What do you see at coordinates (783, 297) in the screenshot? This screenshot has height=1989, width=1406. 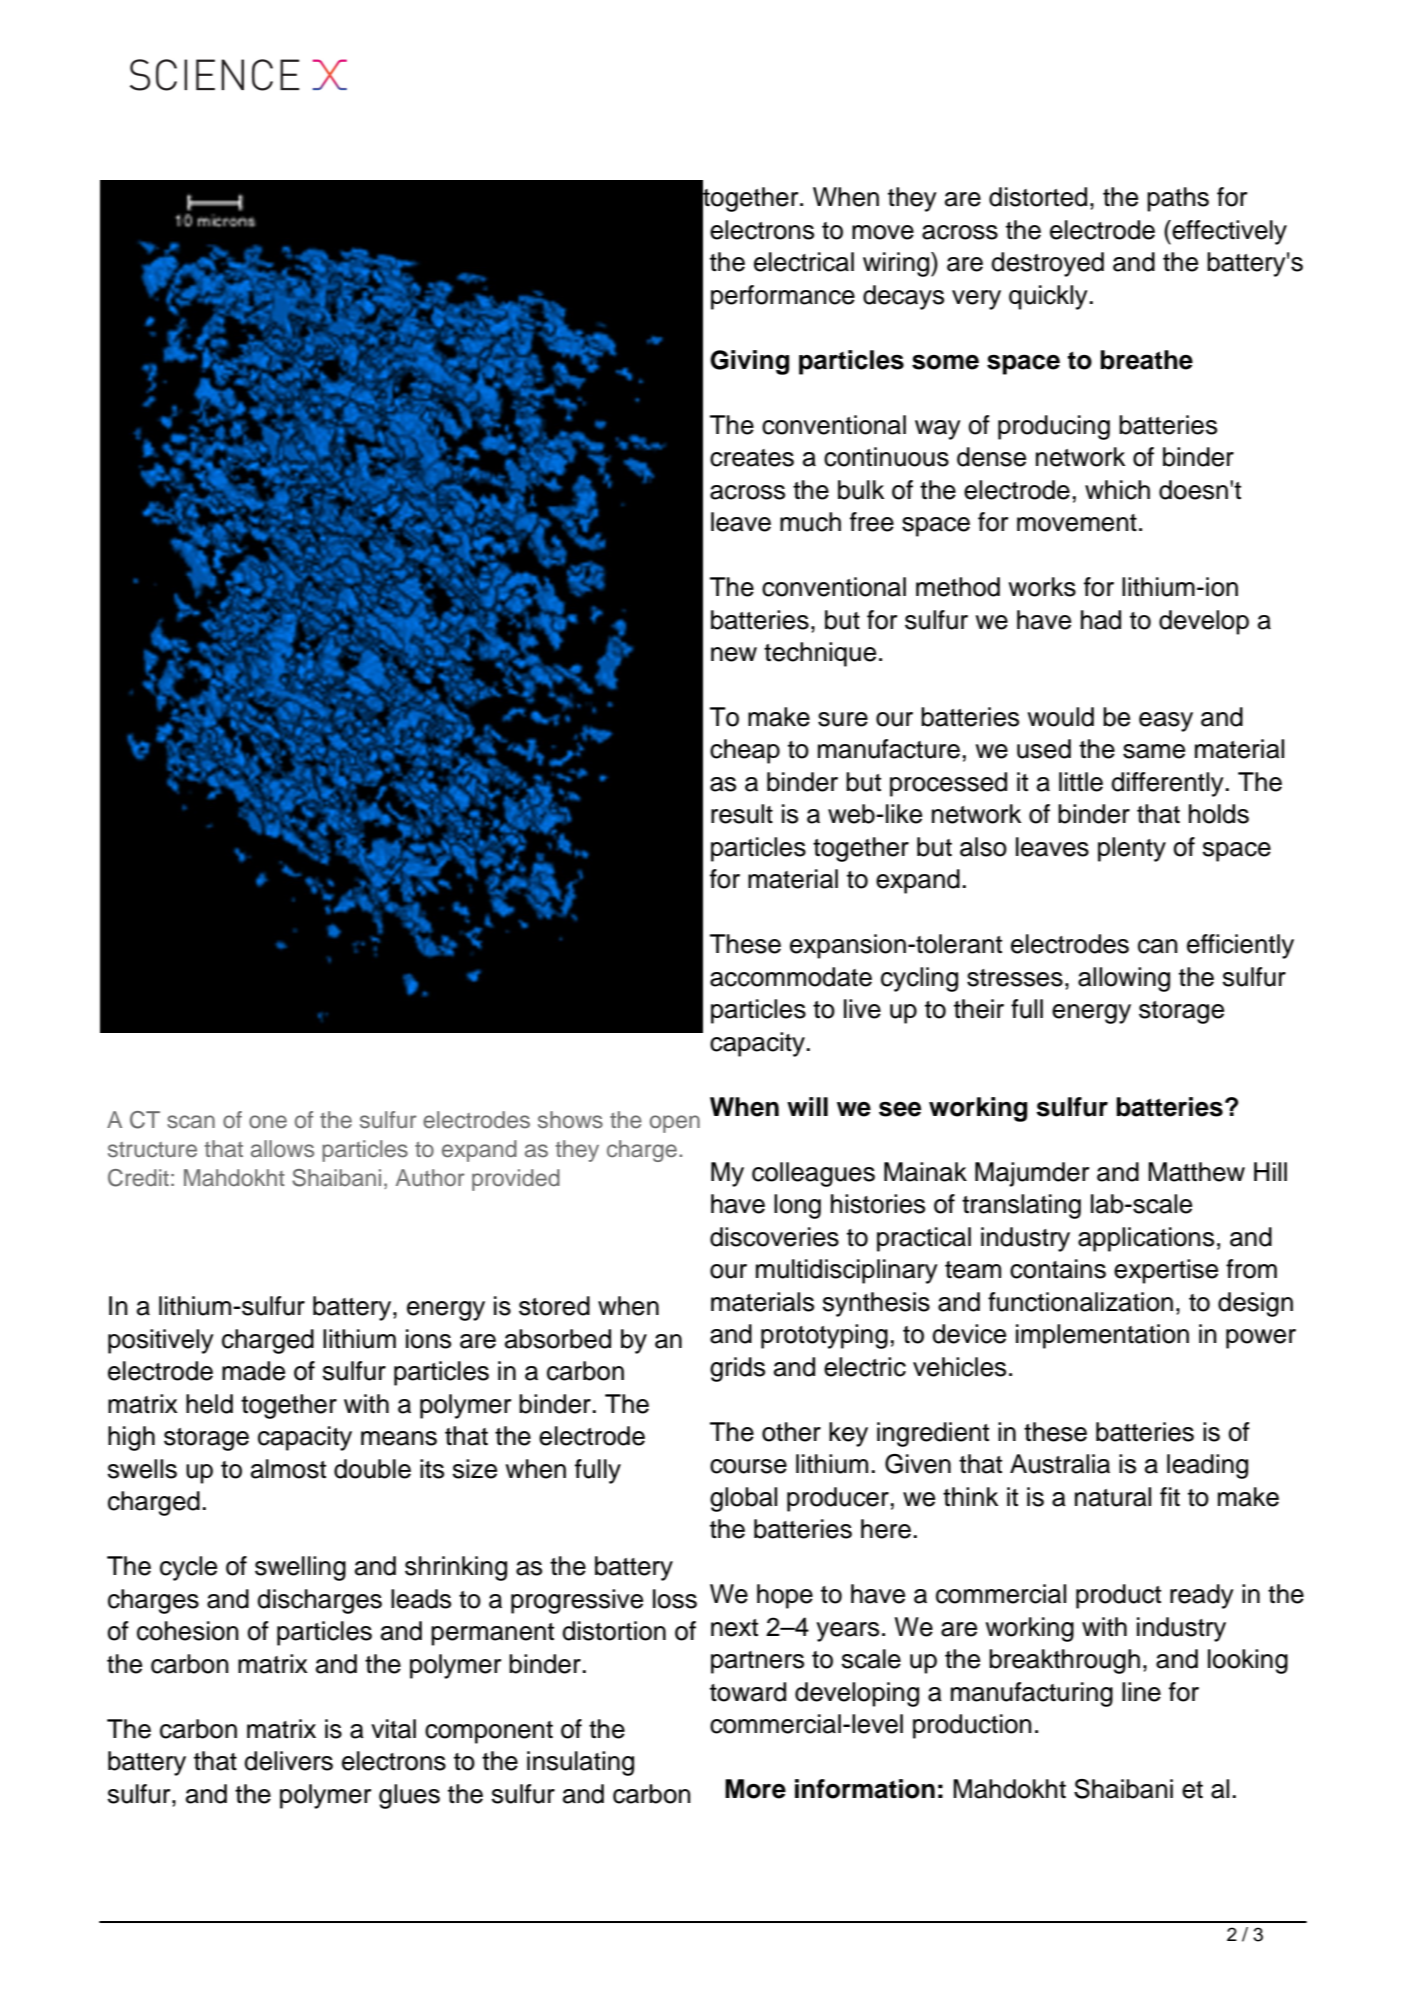 I see `performance` at bounding box center [783, 297].
